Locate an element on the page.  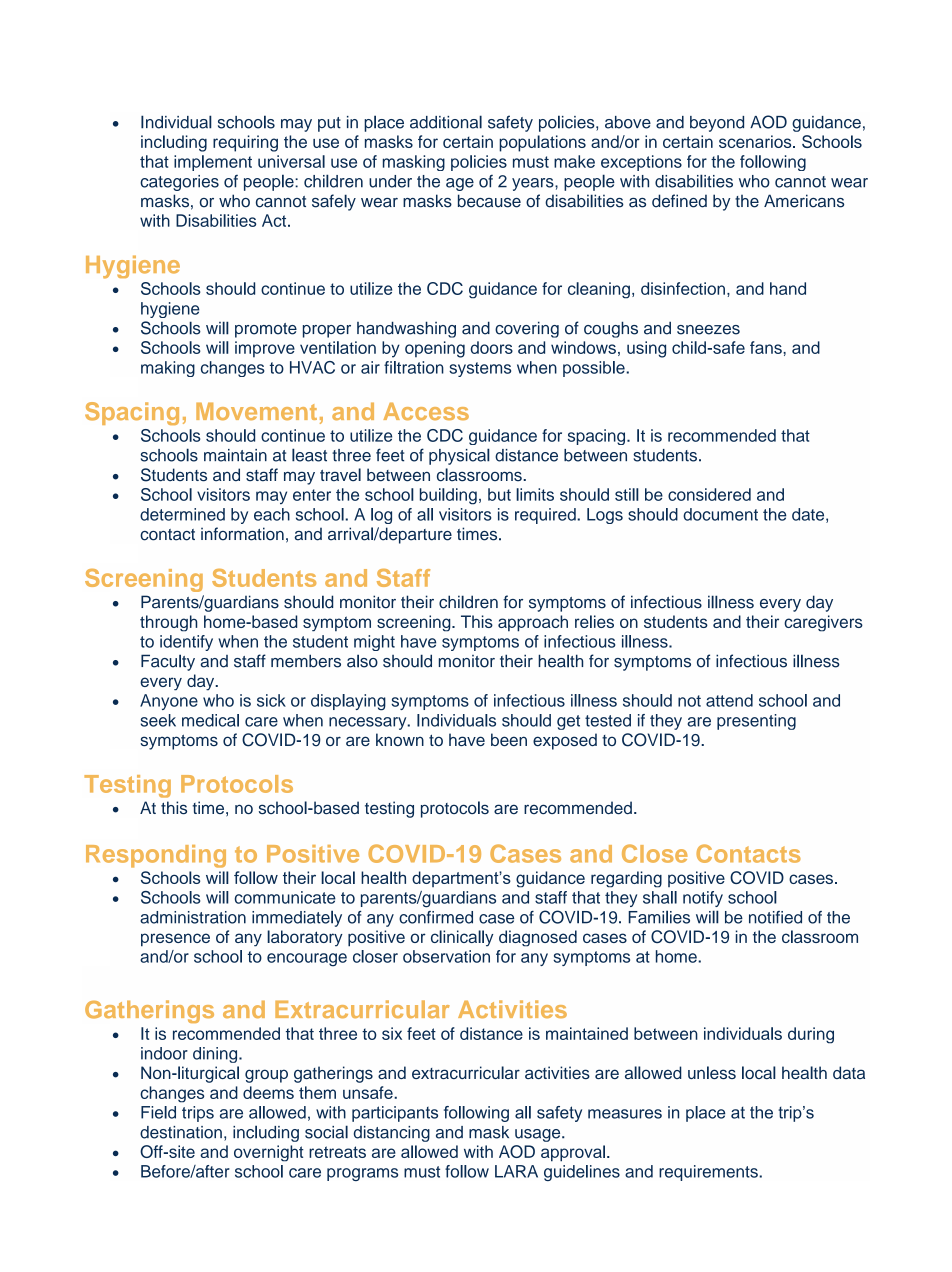
been is located at coordinates (509, 739).
